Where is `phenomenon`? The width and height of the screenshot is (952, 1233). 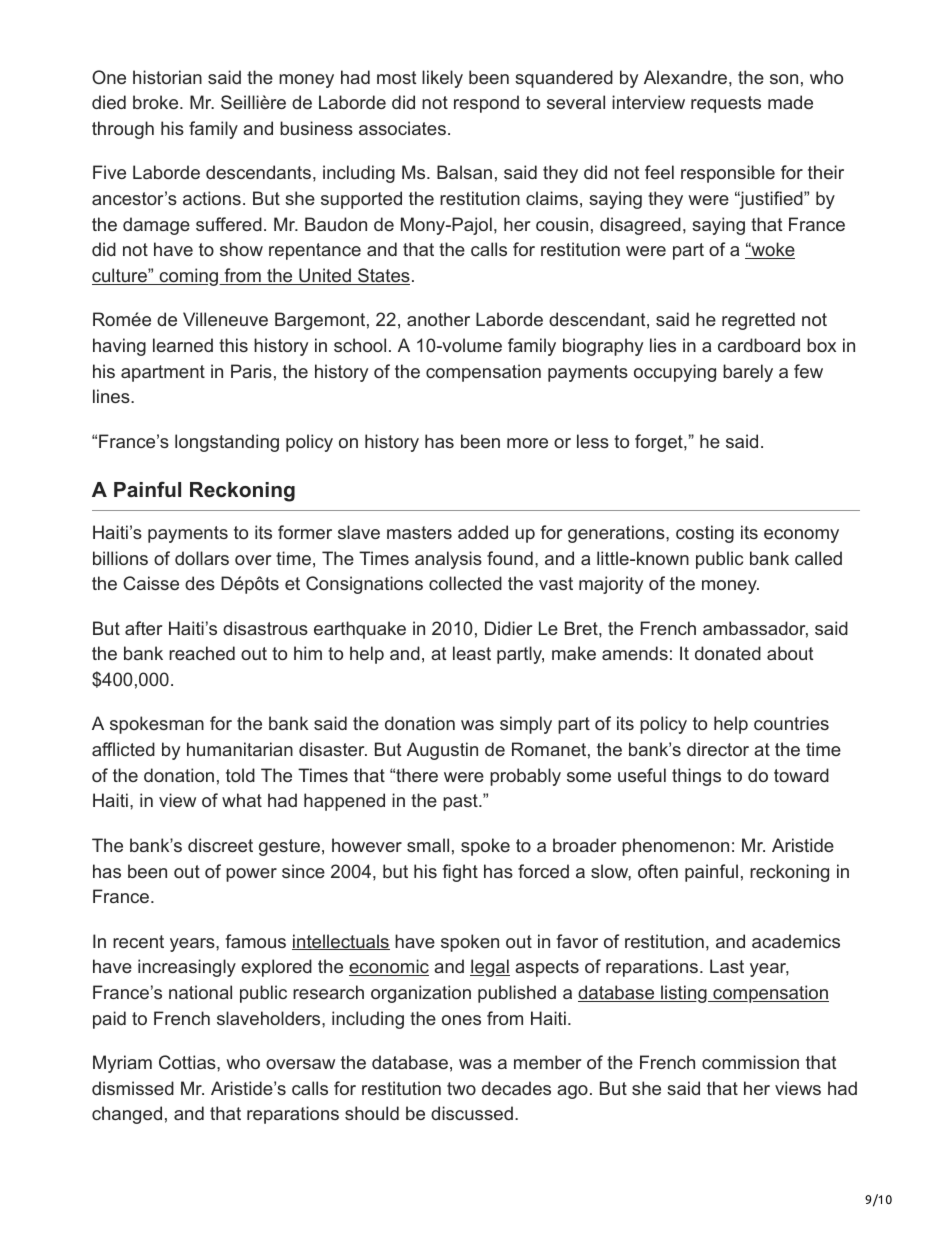
phenomenon is located at coordinates (675, 847).
